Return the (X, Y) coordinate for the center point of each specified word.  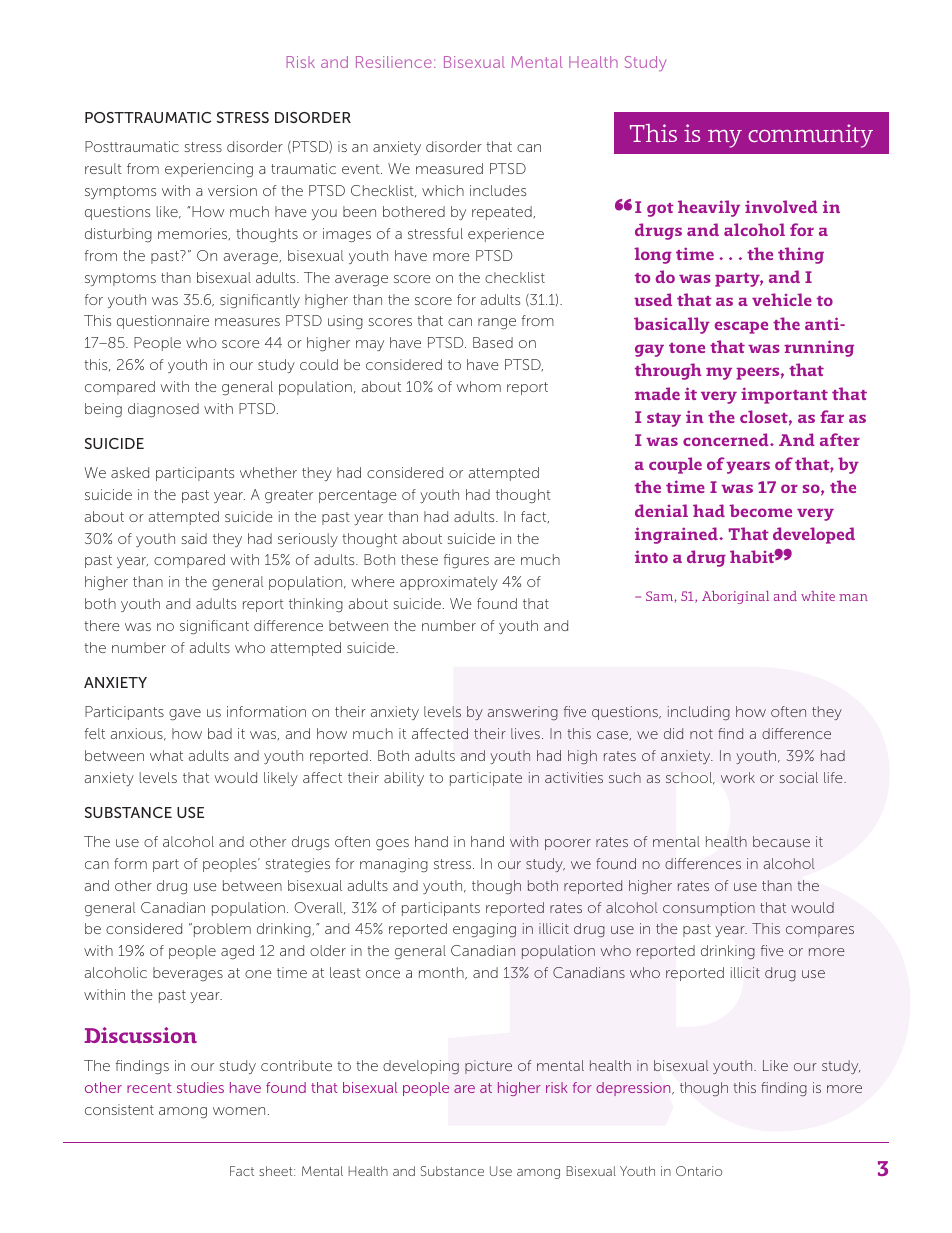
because (781, 841)
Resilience (394, 62)
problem (222, 930)
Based (493, 342)
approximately (449, 583)
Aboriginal (735, 597)
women (239, 1111)
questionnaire (163, 322)
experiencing (209, 170)
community (810, 136)
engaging (484, 930)
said (194, 538)
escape (741, 327)
